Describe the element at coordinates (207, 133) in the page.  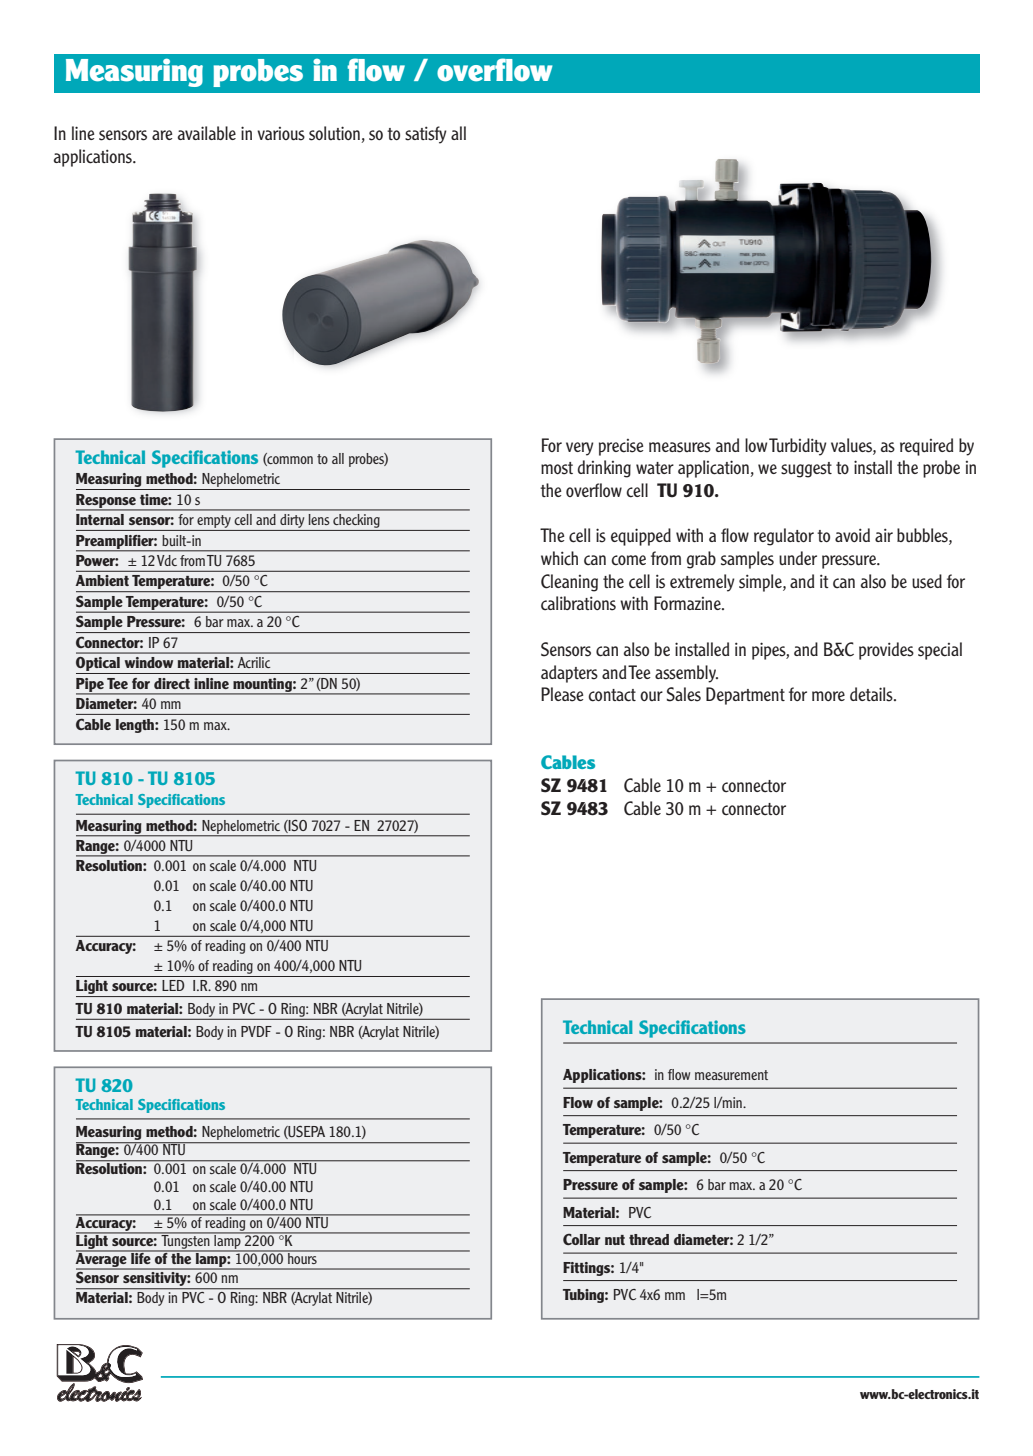
I see `available` at that location.
